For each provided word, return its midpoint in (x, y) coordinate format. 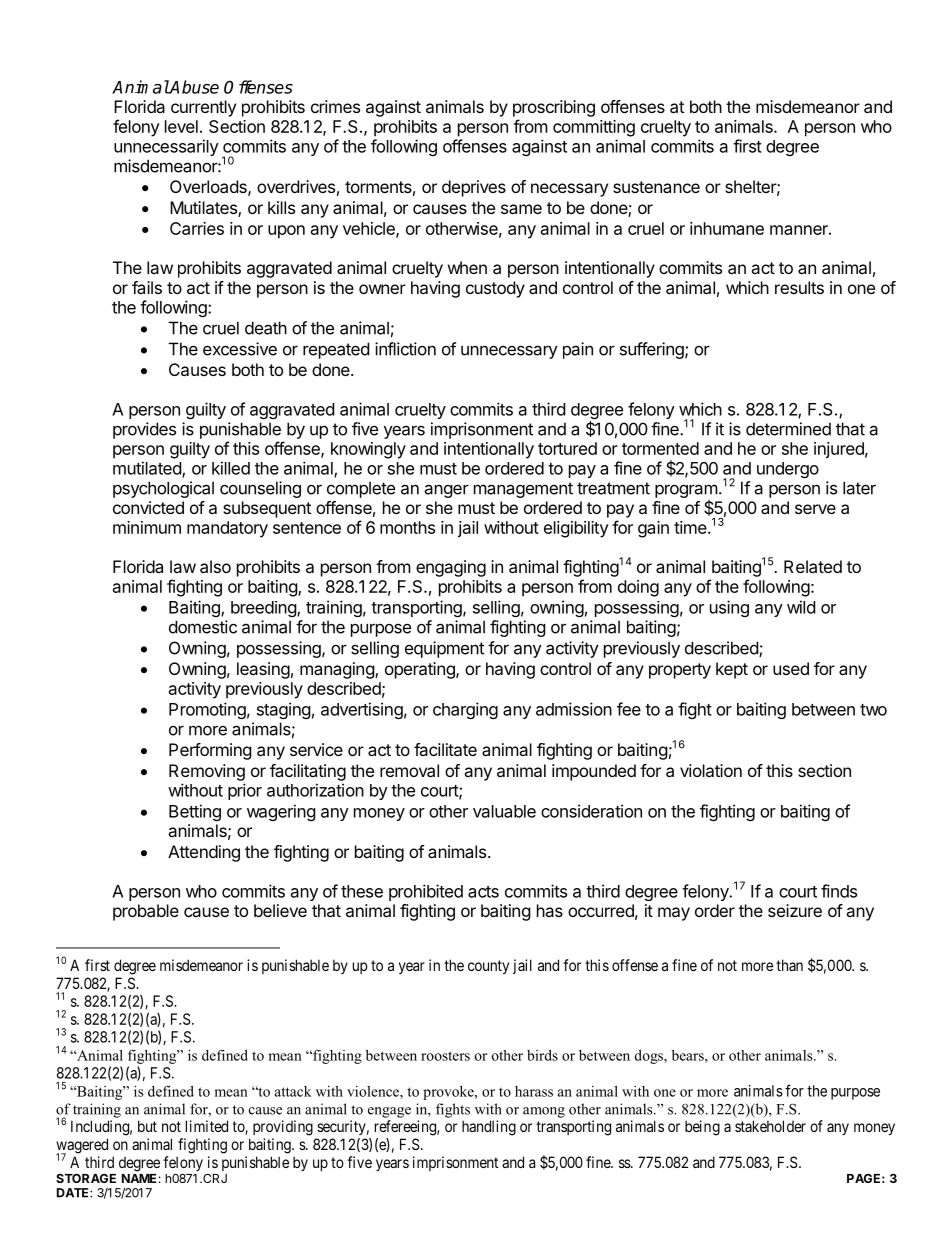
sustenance (656, 187)
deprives (474, 188)
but (147, 1126)
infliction (405, 349)
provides (144, 430)
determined (788, 429)
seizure (795, 910)
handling (489, 1128)
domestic (203, 627)
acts (483, 892)
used (791, 668)
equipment (444, 649)
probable (146, 912)
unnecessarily (166, 147)
